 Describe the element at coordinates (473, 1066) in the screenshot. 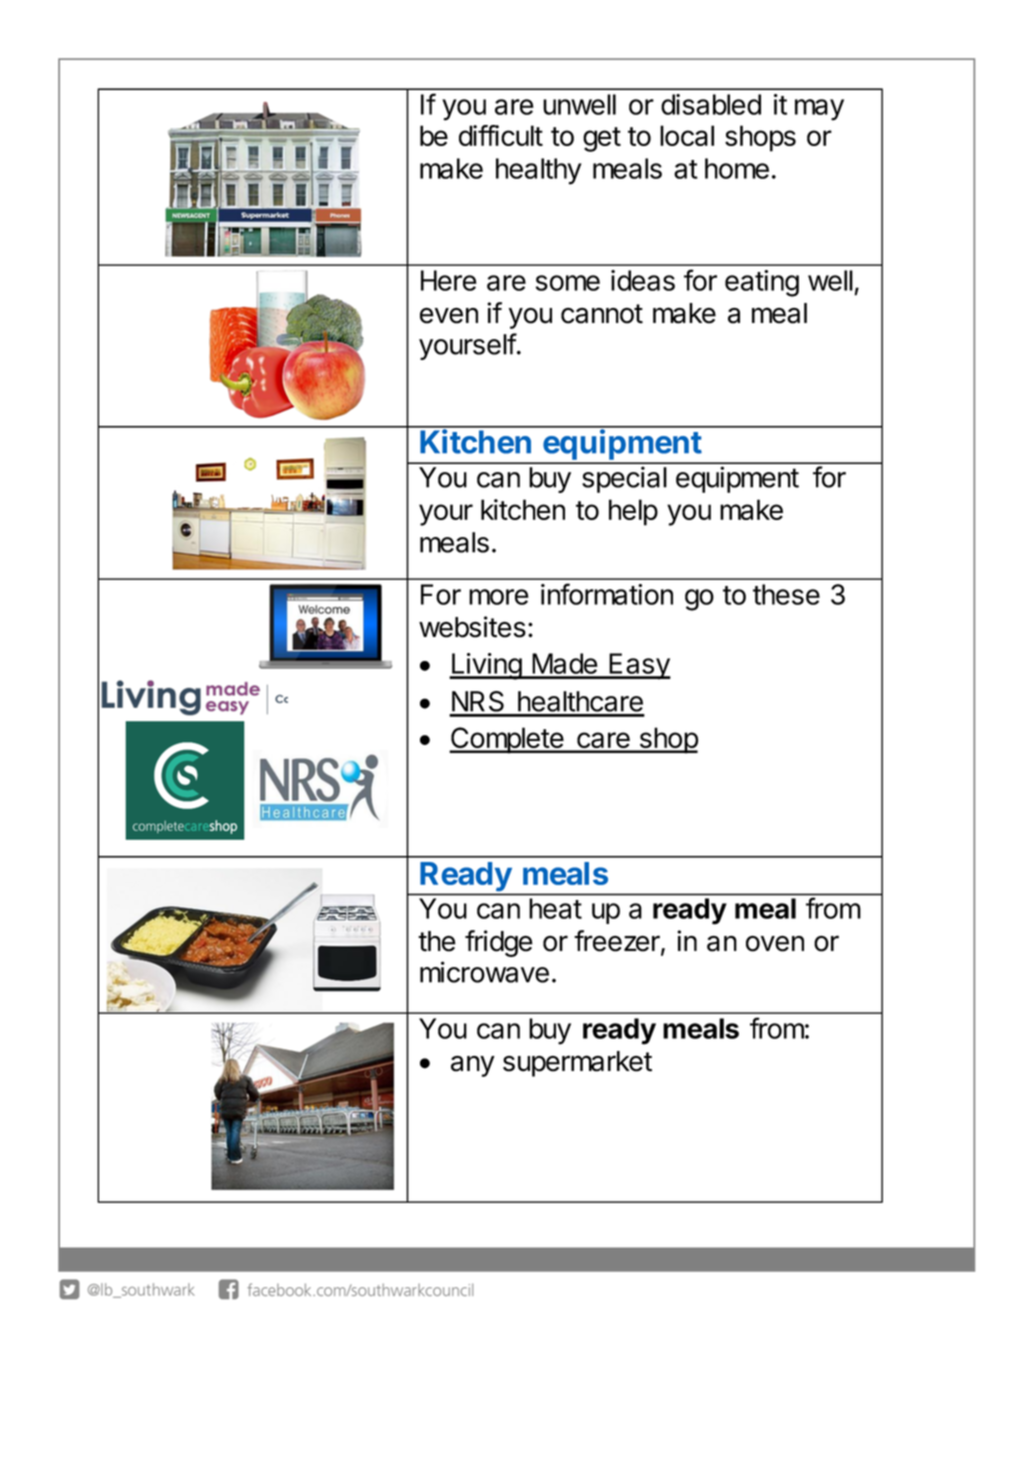

I see `any` at that location.
